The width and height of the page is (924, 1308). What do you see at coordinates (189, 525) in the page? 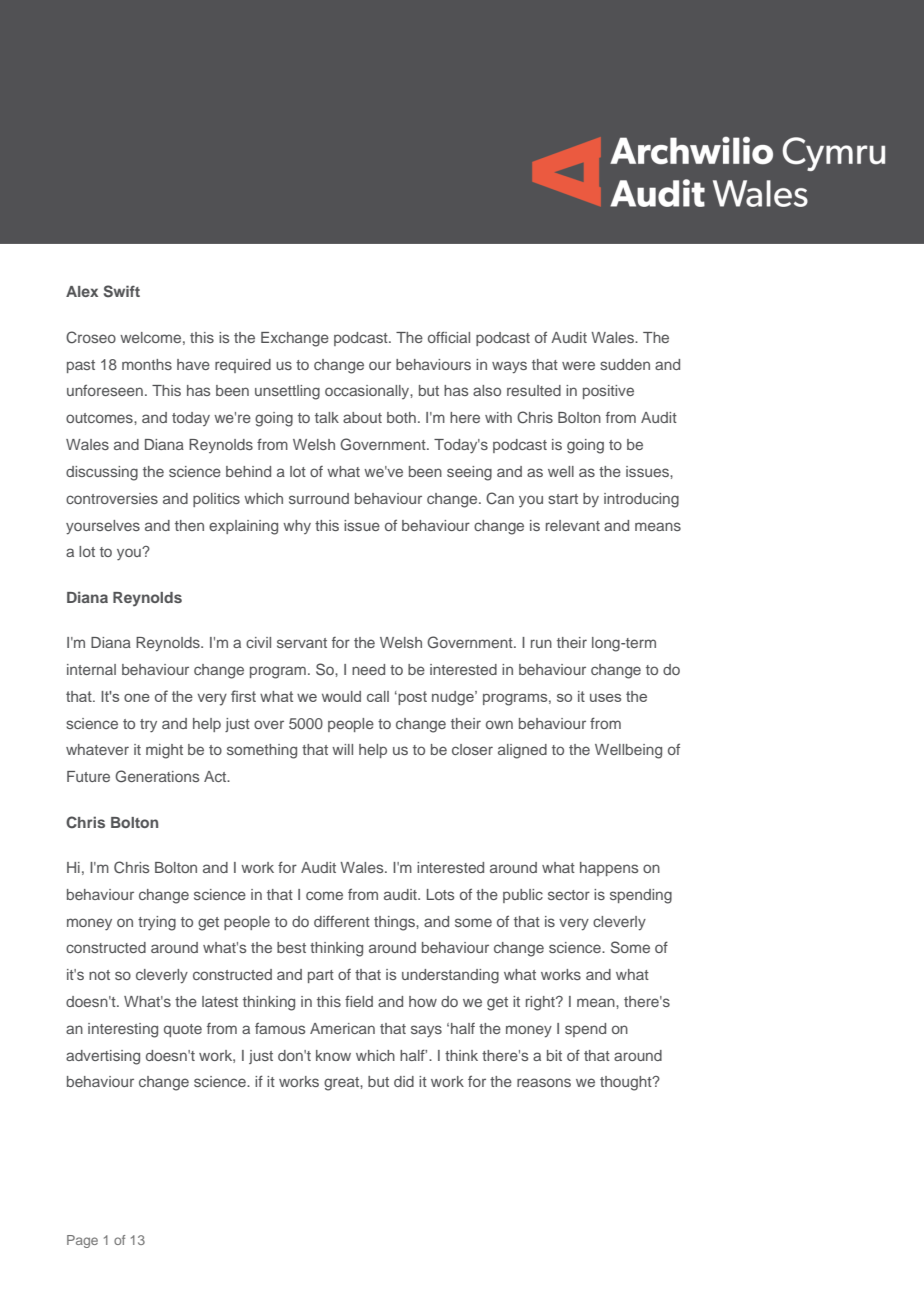
I see `then` at bounding box center [189, 525].
